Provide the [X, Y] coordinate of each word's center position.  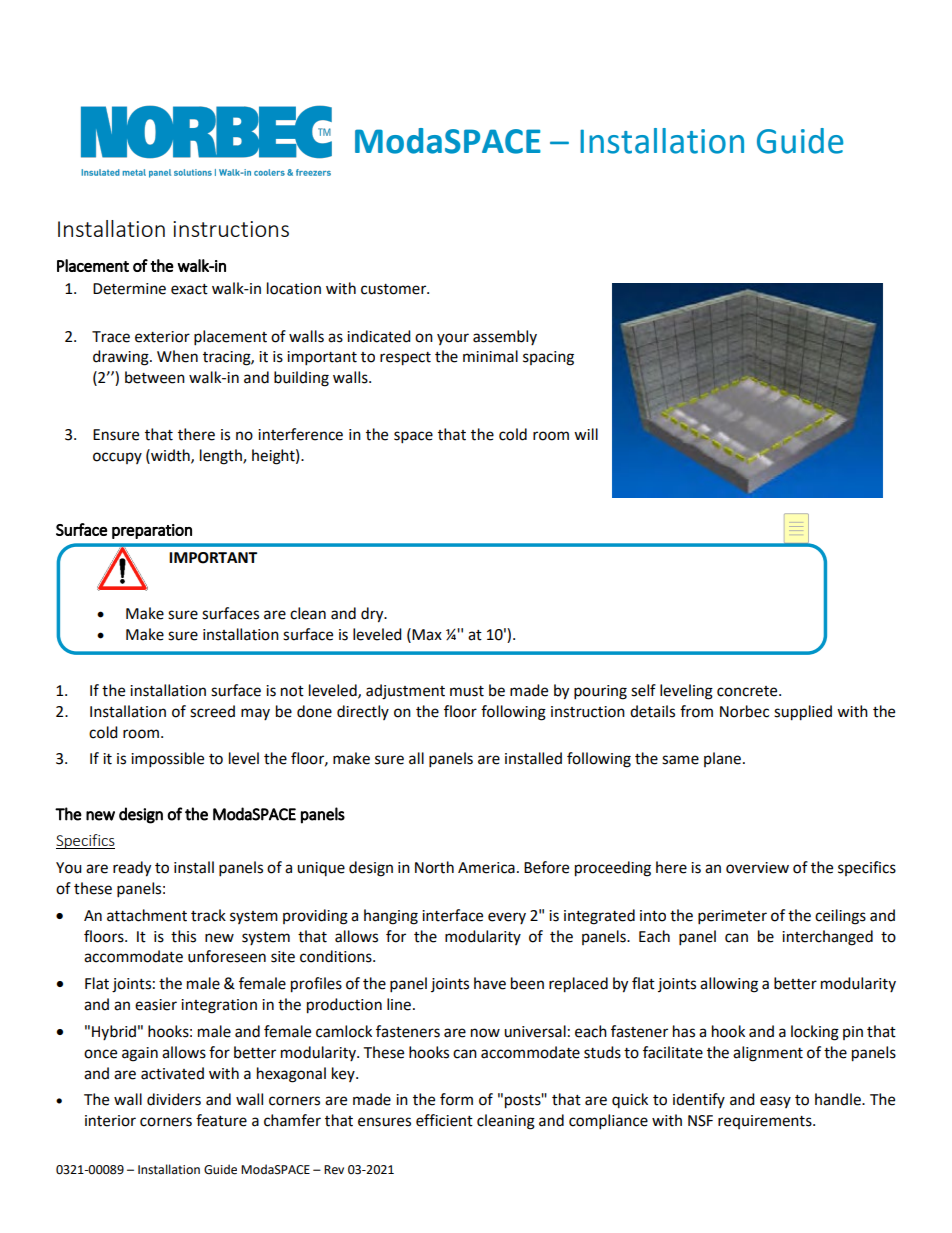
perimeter [732, 917]
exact [189, 289]
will [586, 434]
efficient [444, 1120]
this [183, 936]
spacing [548, 358]
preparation [152, 531]
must [467, 691]
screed [212, 711]
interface [452, 915]
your [453, 339]
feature [221, 1120]
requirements [766, 1122]
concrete [748, 691]
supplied [803, 713]
